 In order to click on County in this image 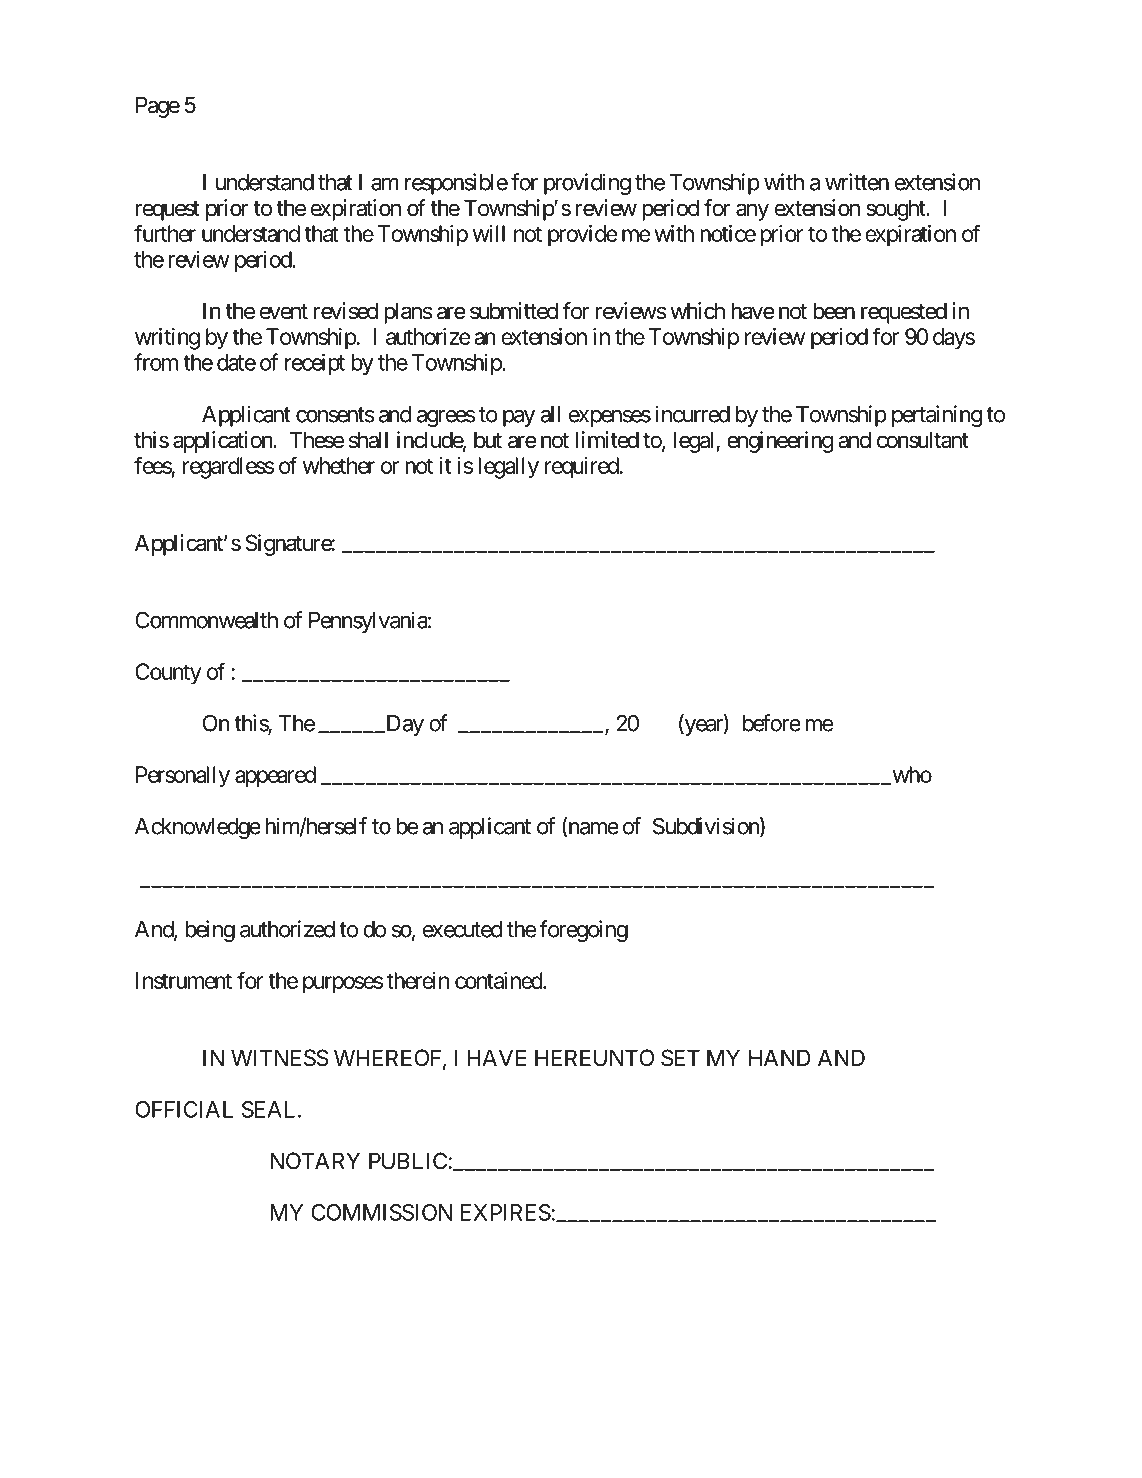, I will do `click(168, 674)`.
